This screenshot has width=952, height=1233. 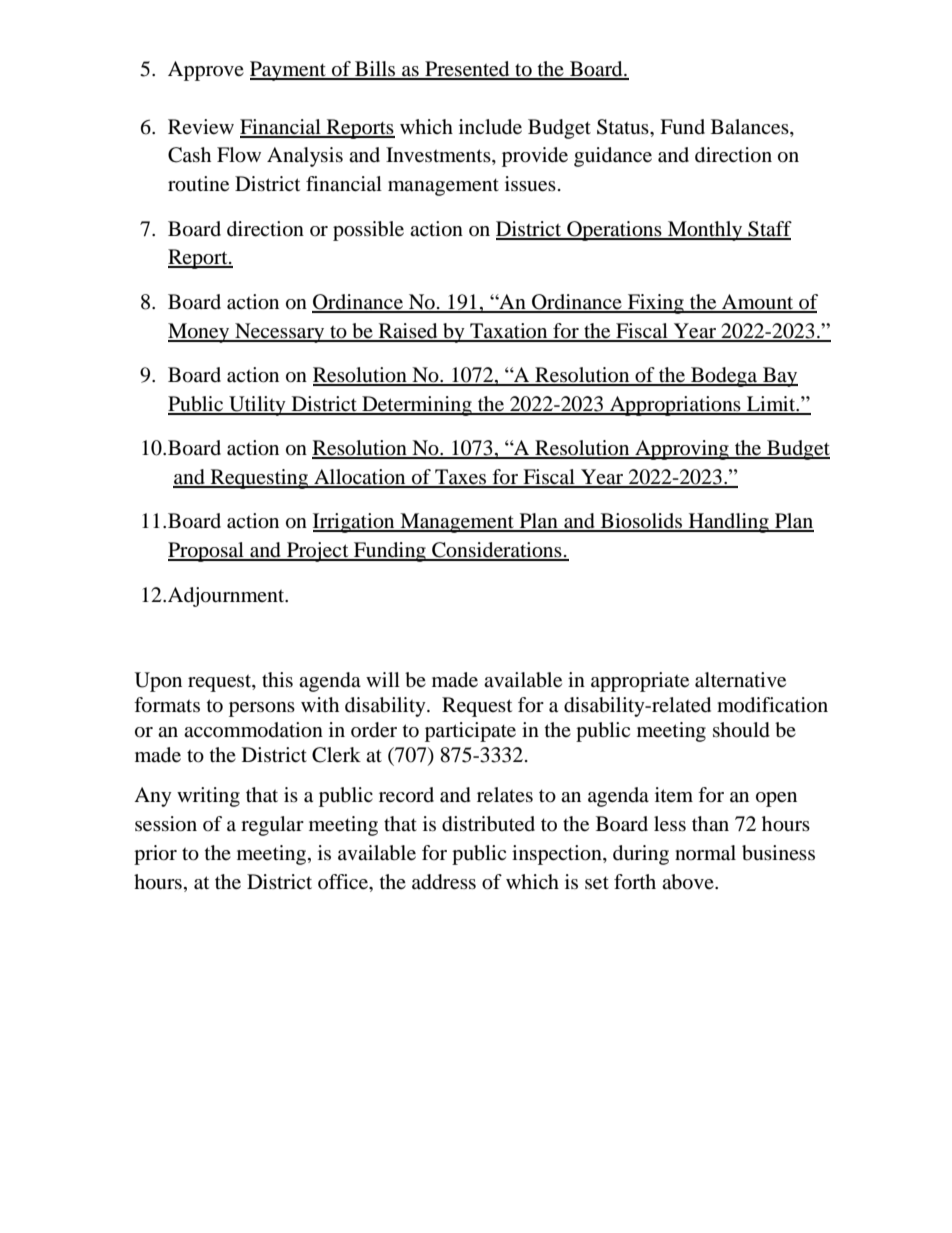 What do you see at coordinates (705, 853) in the screenshot?
I see `normal` at bounding box center [705, 853].
